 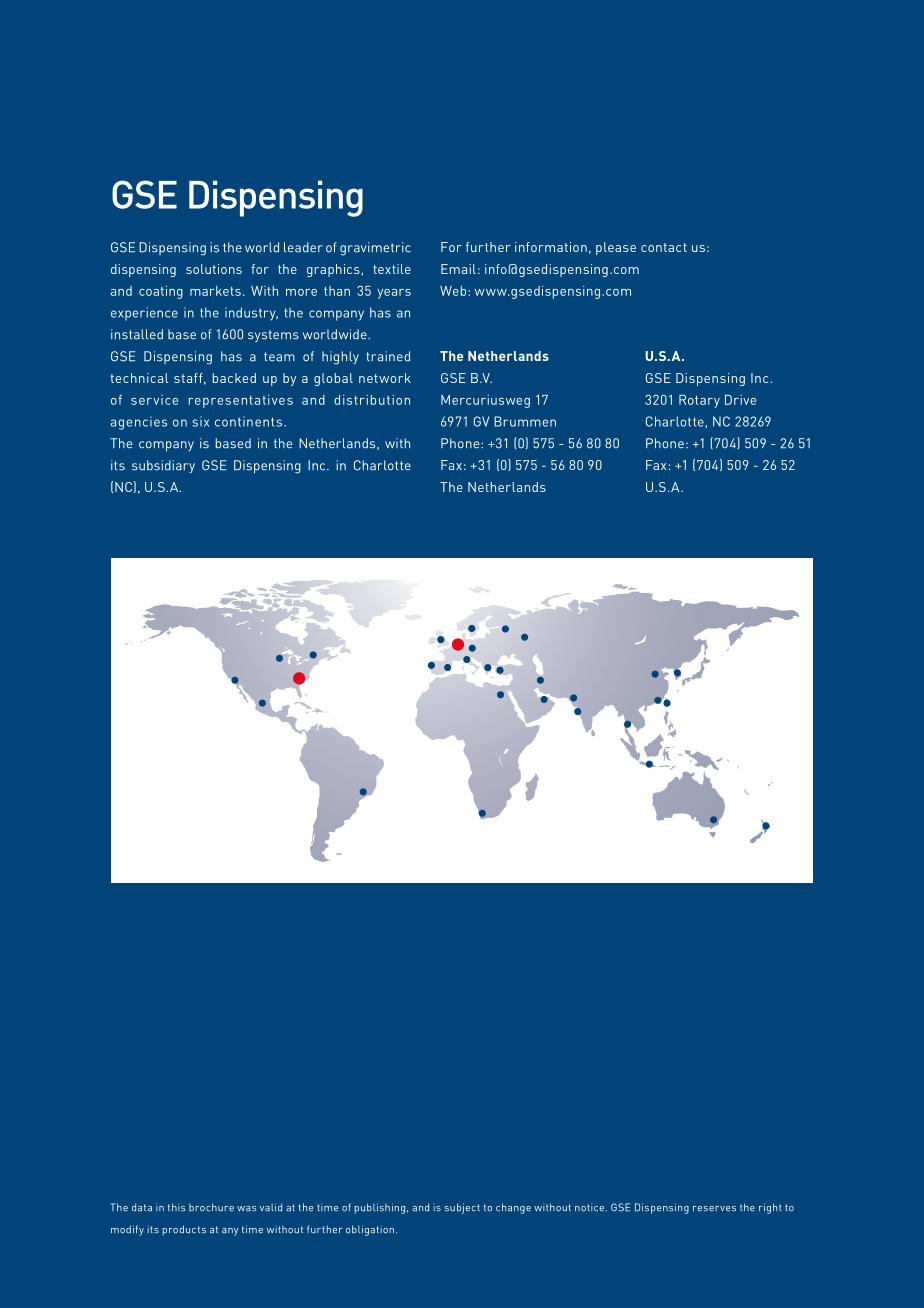 What do you see at coordinates (176, 1207) in the screenshot?
I see `this` at bounding box center [176, 1207].
